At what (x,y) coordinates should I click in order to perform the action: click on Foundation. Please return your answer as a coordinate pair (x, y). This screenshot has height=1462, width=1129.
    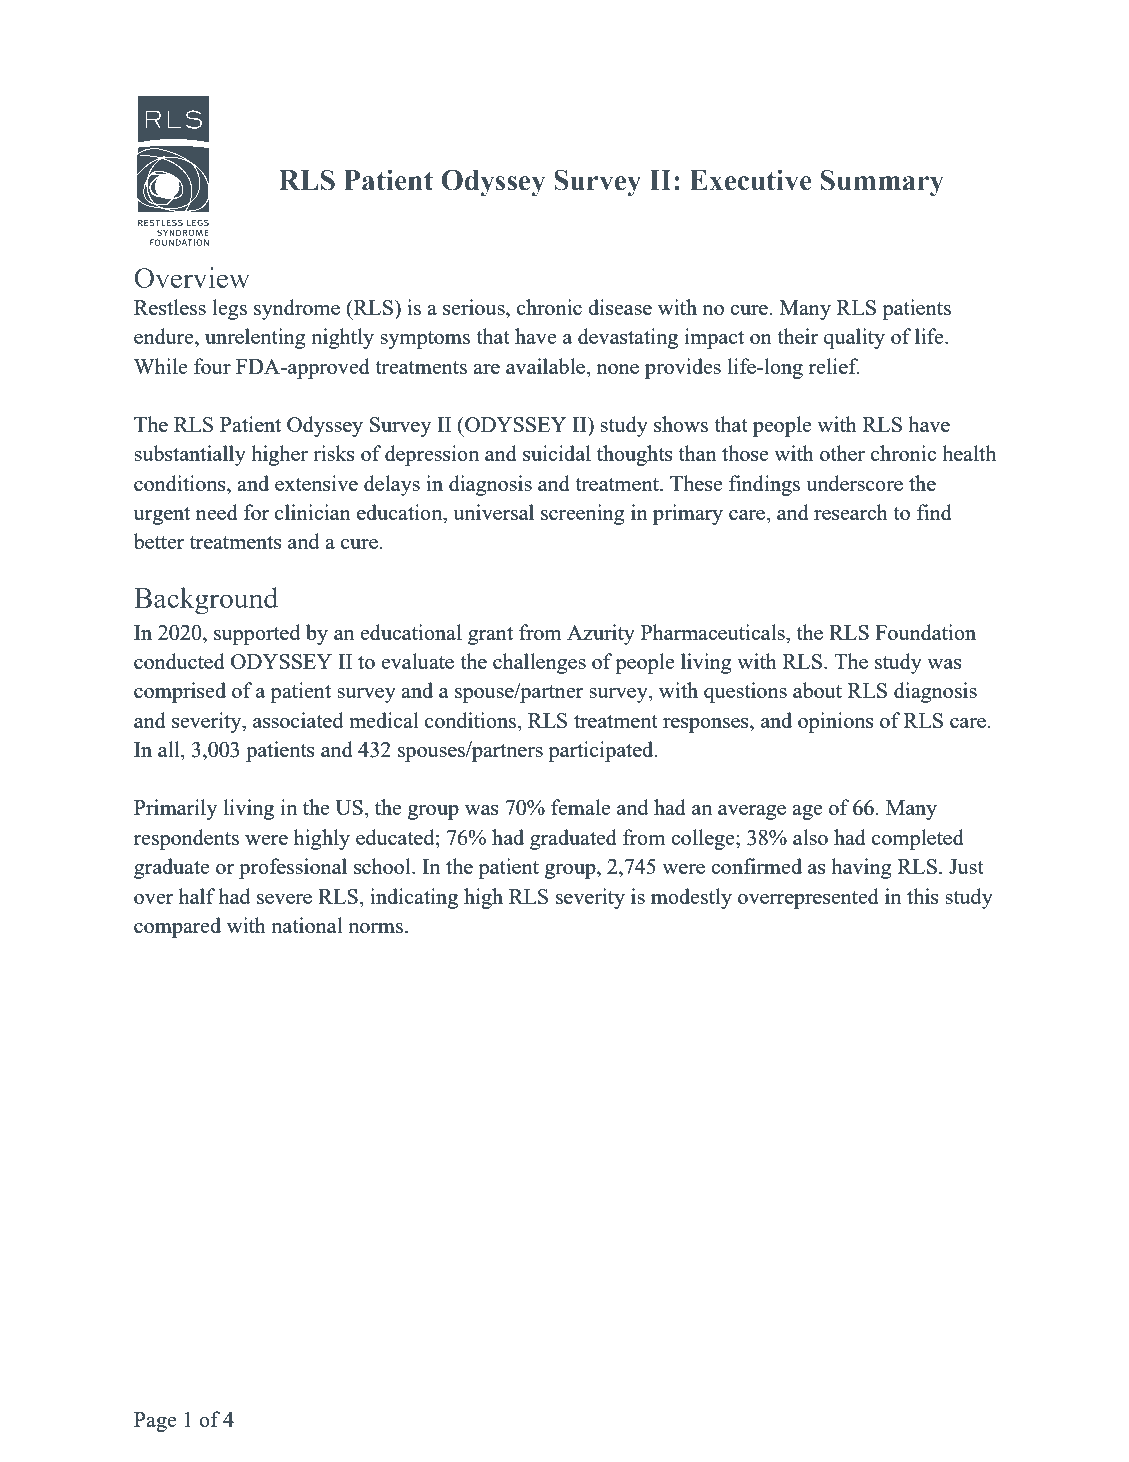
    Looking at the image, I should click on (925, 632).
